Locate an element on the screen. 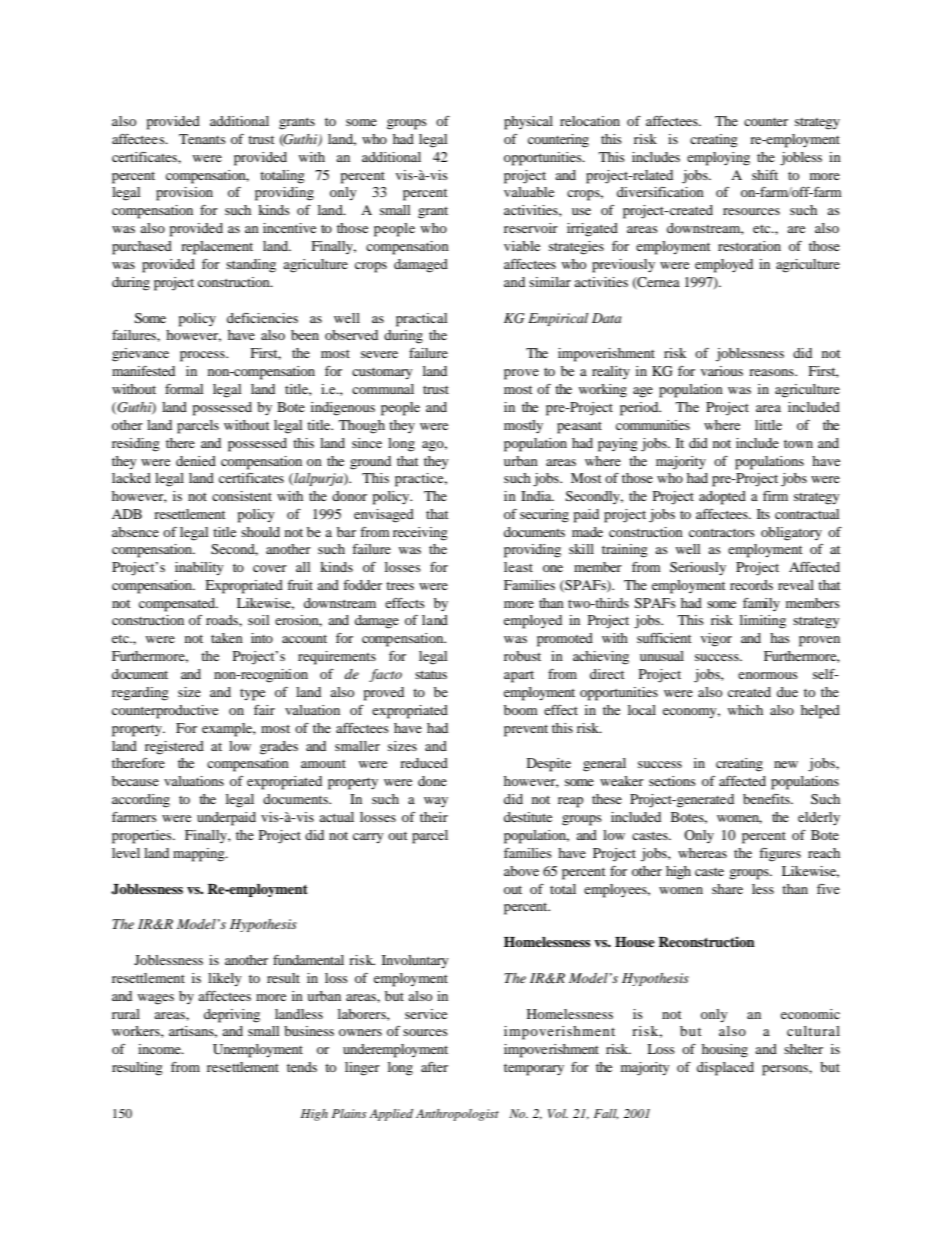 This screenshot has height=1233, width=952. employing is located at coordinates (718, 159).
